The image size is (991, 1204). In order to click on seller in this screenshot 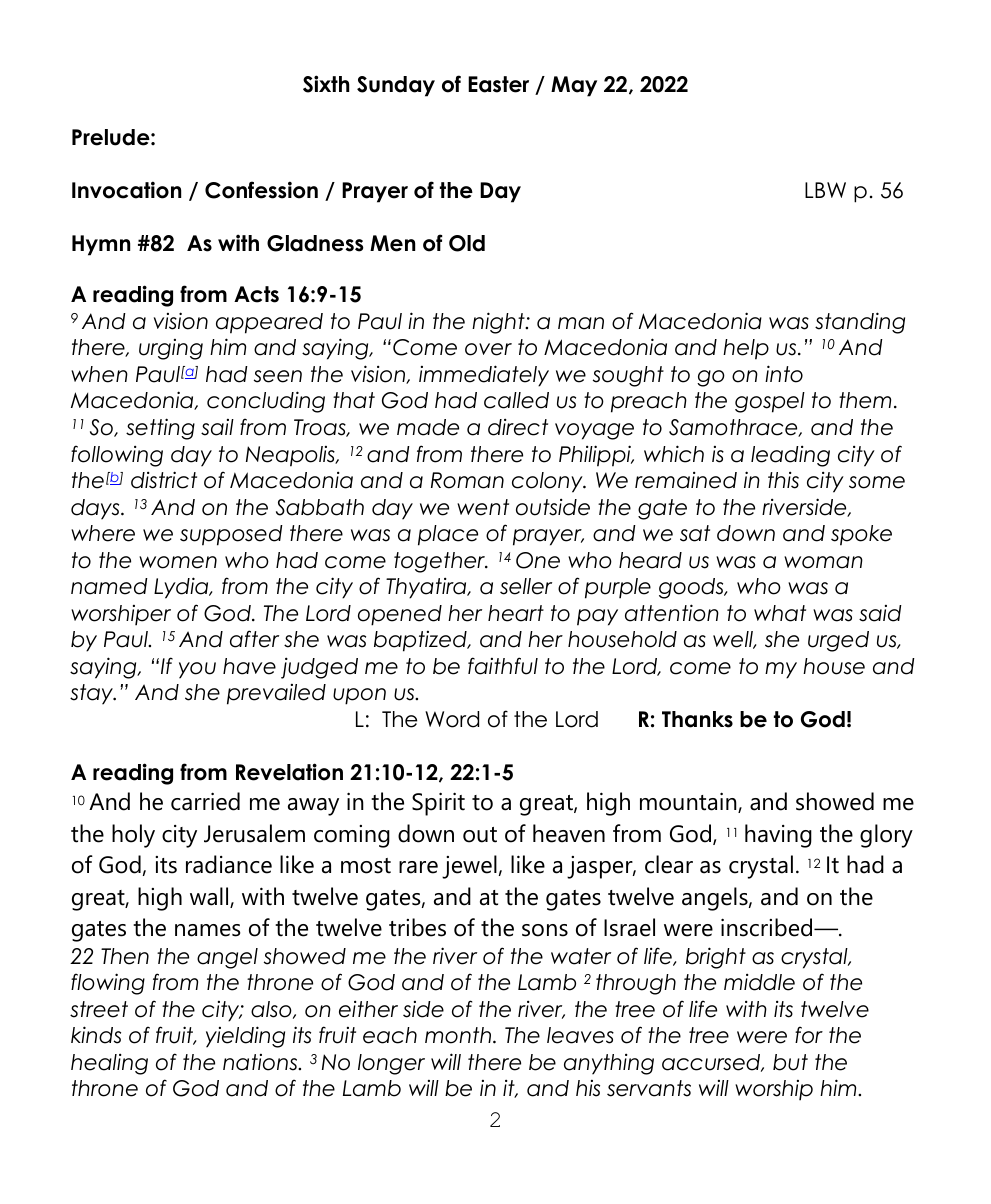, I will do `click(526, 586)`.
